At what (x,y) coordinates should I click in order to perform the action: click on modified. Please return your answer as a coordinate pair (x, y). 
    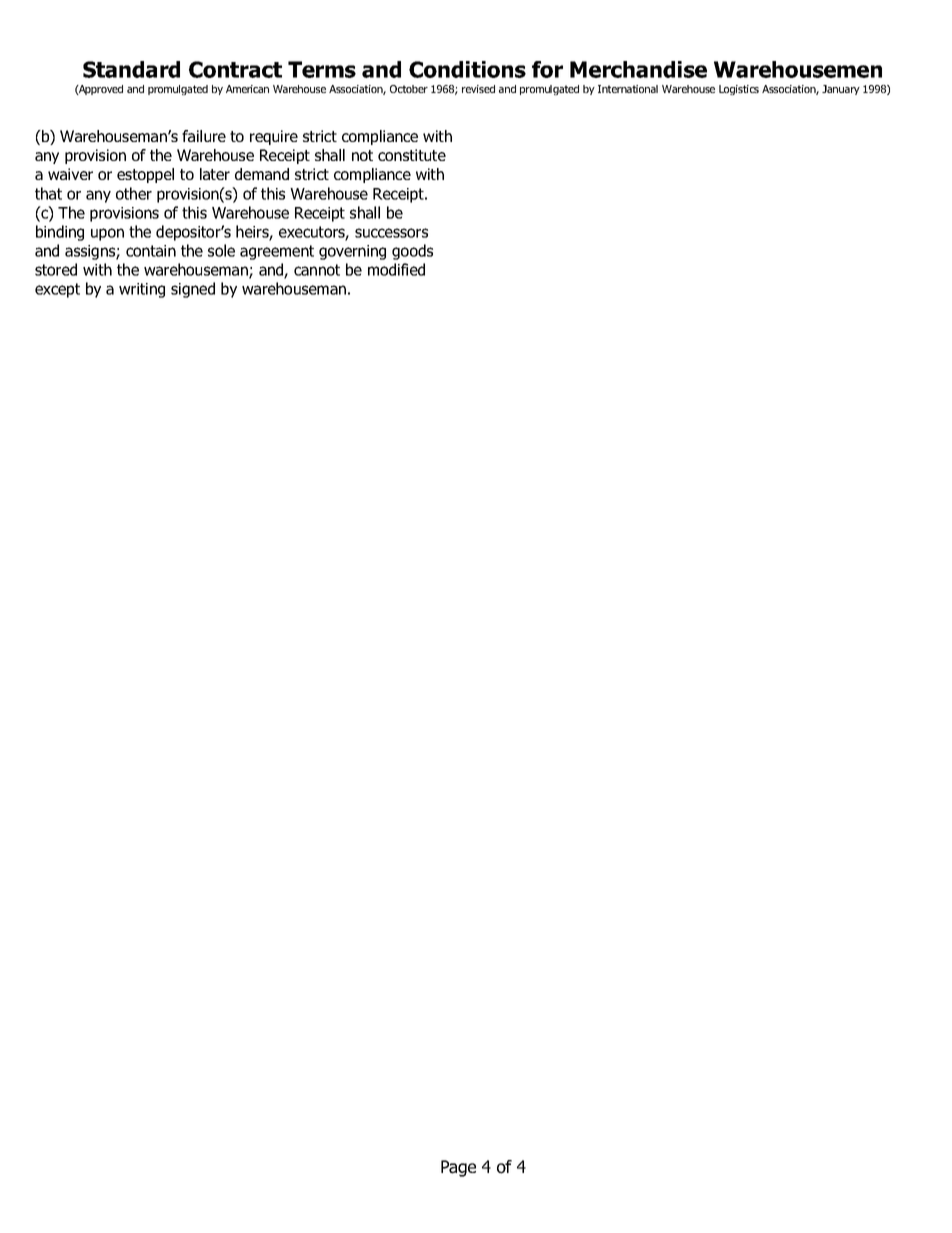
    Looking at the image, I should click on (396, 269).
